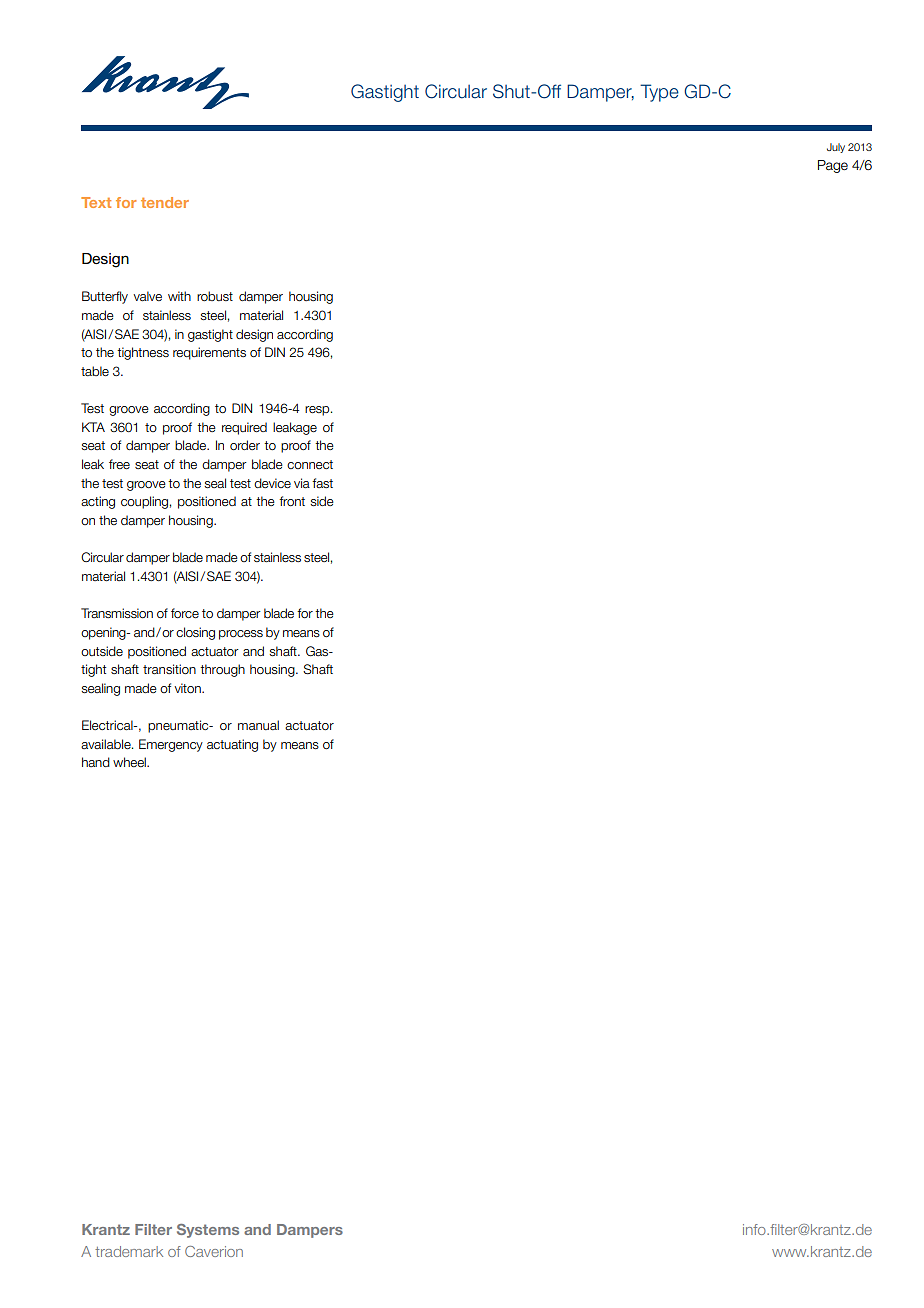  I want to click on Systems, so click(208, 1231).
